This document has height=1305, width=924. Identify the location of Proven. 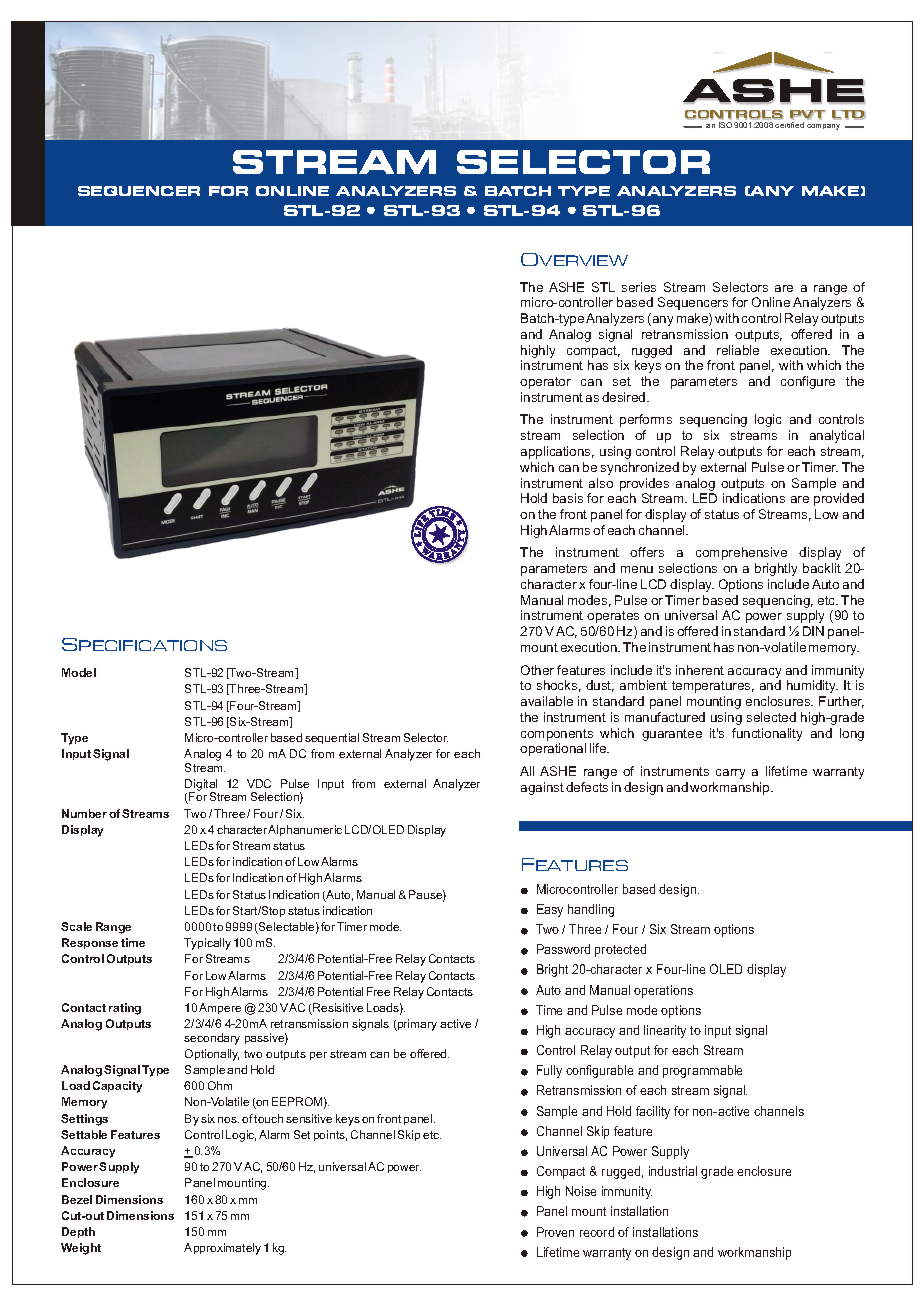
(555, 1232).
